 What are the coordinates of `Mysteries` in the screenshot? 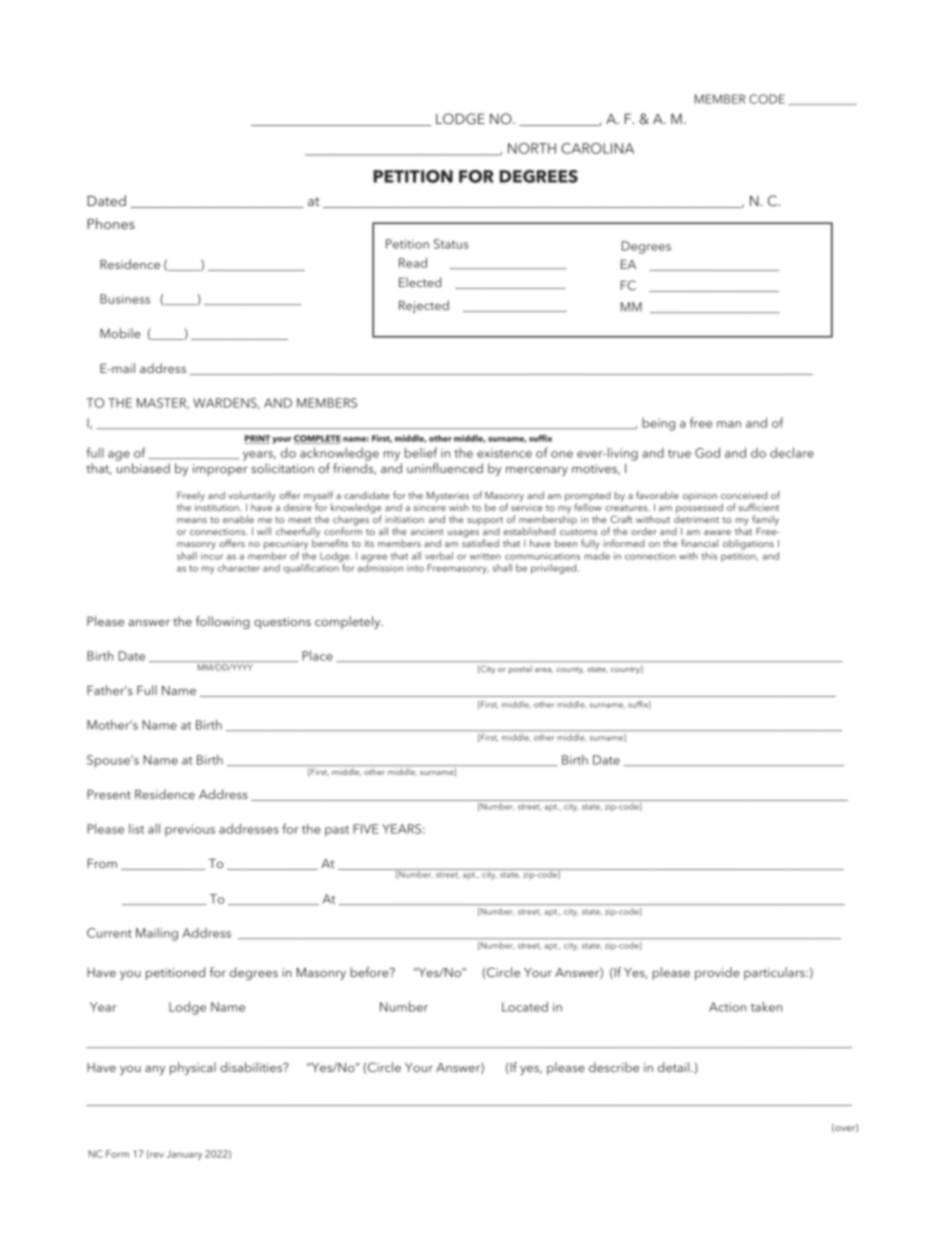 It's located at (448, 498).
